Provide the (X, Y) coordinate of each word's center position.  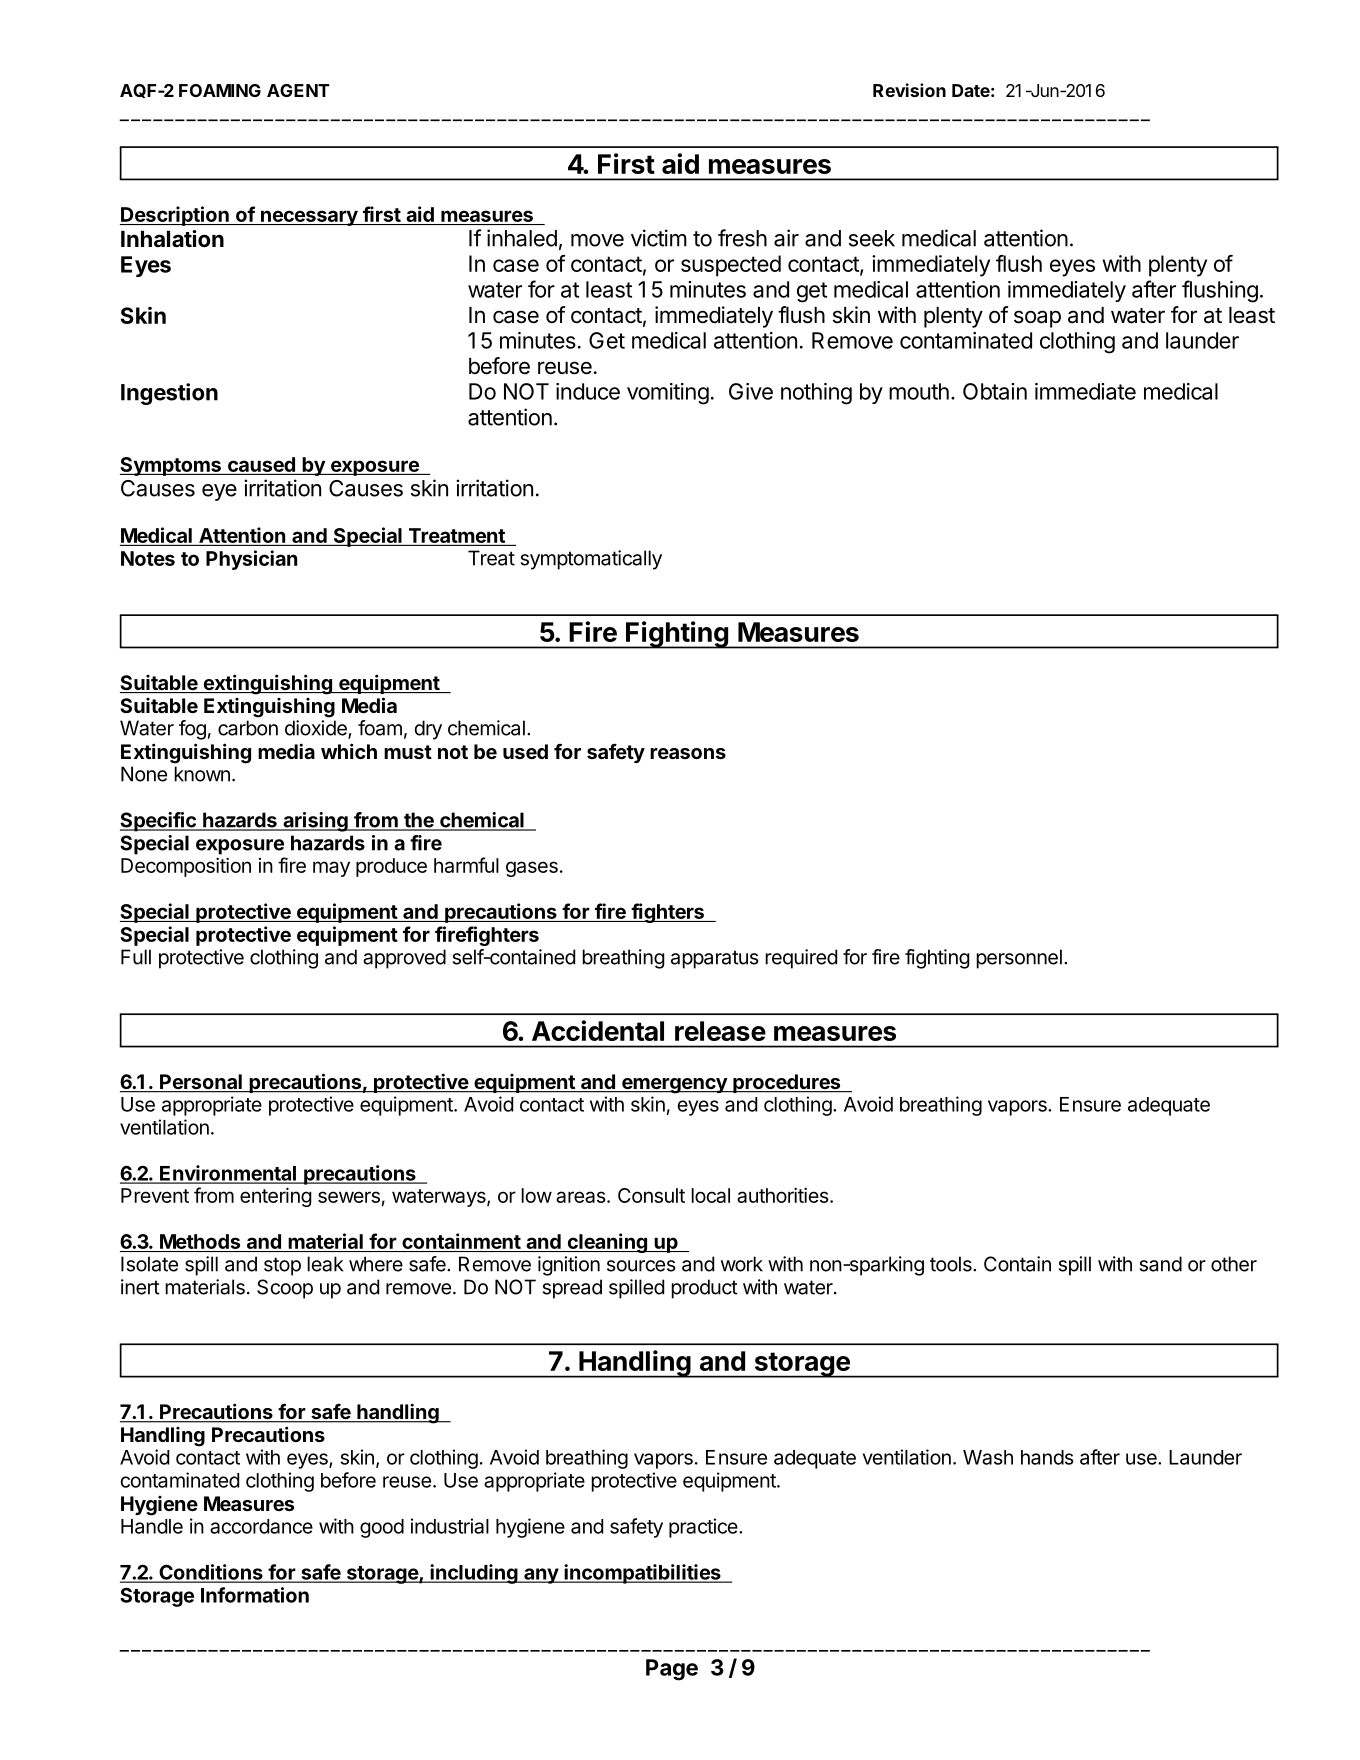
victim (659, 238)
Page (672, 1670)
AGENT (298, 90)
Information (255, 1595)
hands (1047, 1457)
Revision (909, 90)
